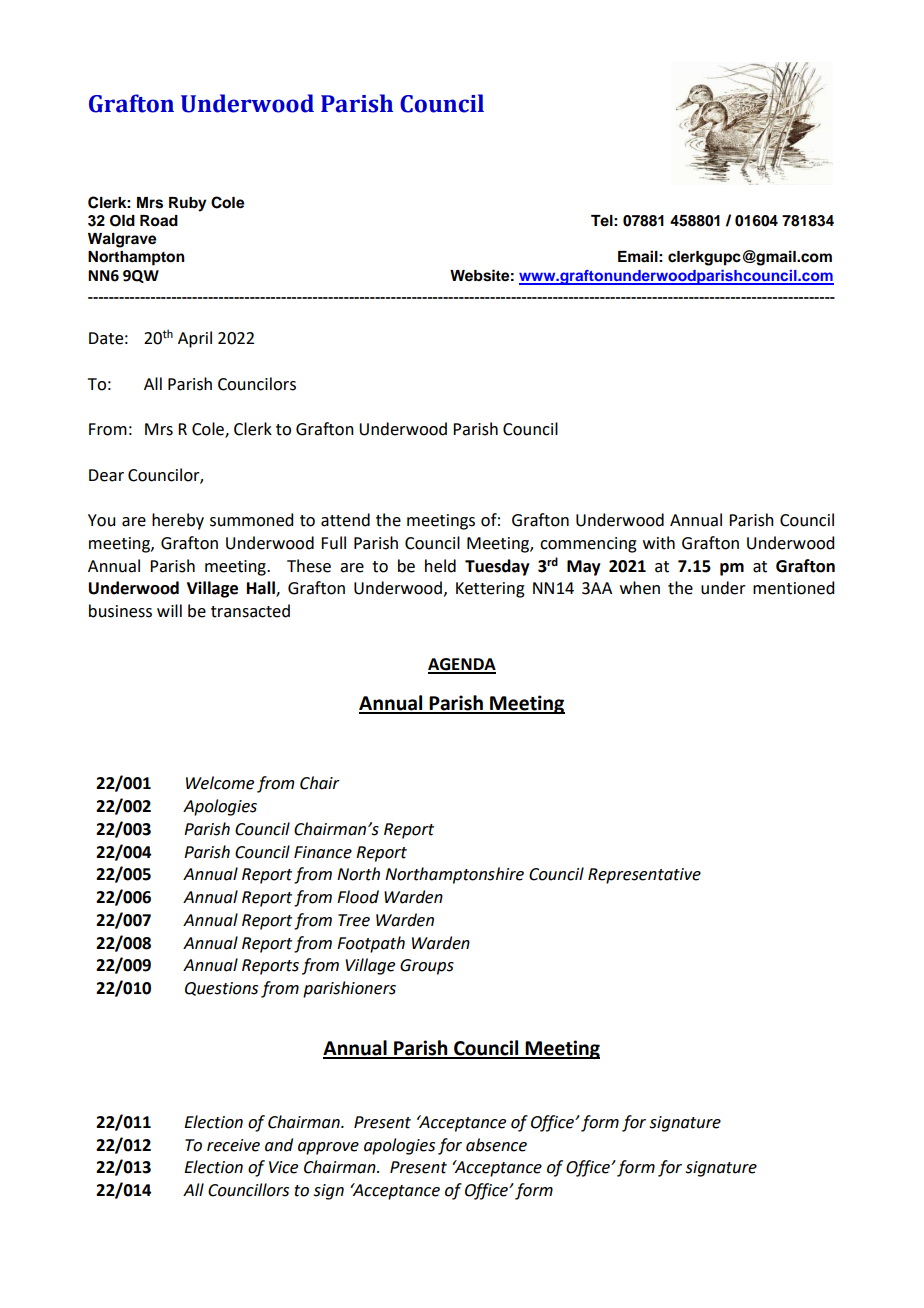  Describe the element at coordinates (640, 588) in the image. I see `when` at that location.
